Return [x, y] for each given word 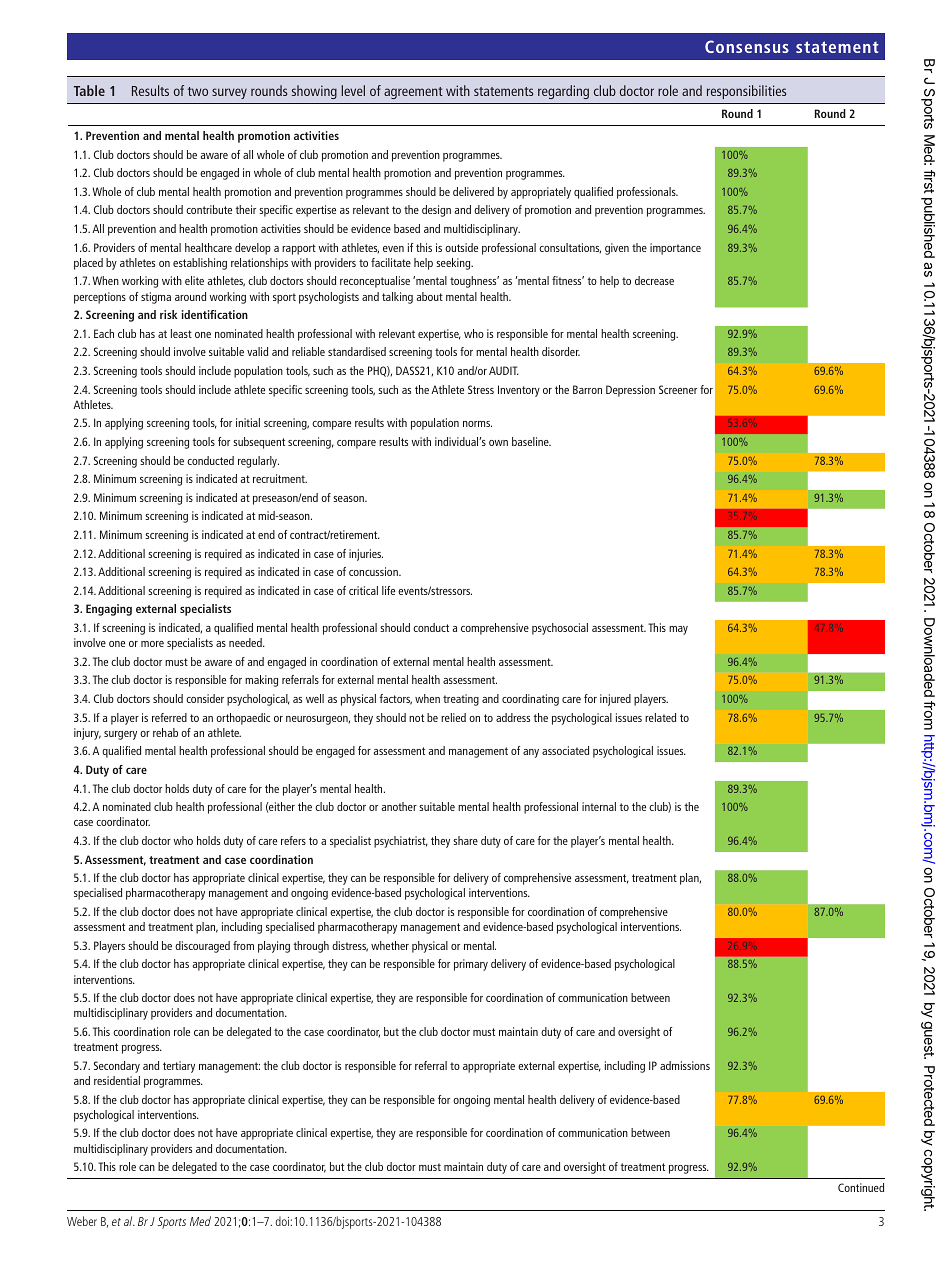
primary [471, 965]
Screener [678, 389]
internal [599, 806]
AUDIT [504, 370]
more [152, 644]
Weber [82, 1221]
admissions [685, 1065]
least [181, 333]
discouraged [202, 947]
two [198, 91]
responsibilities [746, 92]
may [678, 630]
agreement [413, 93]
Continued [861, 1187]
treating [461, 700]
